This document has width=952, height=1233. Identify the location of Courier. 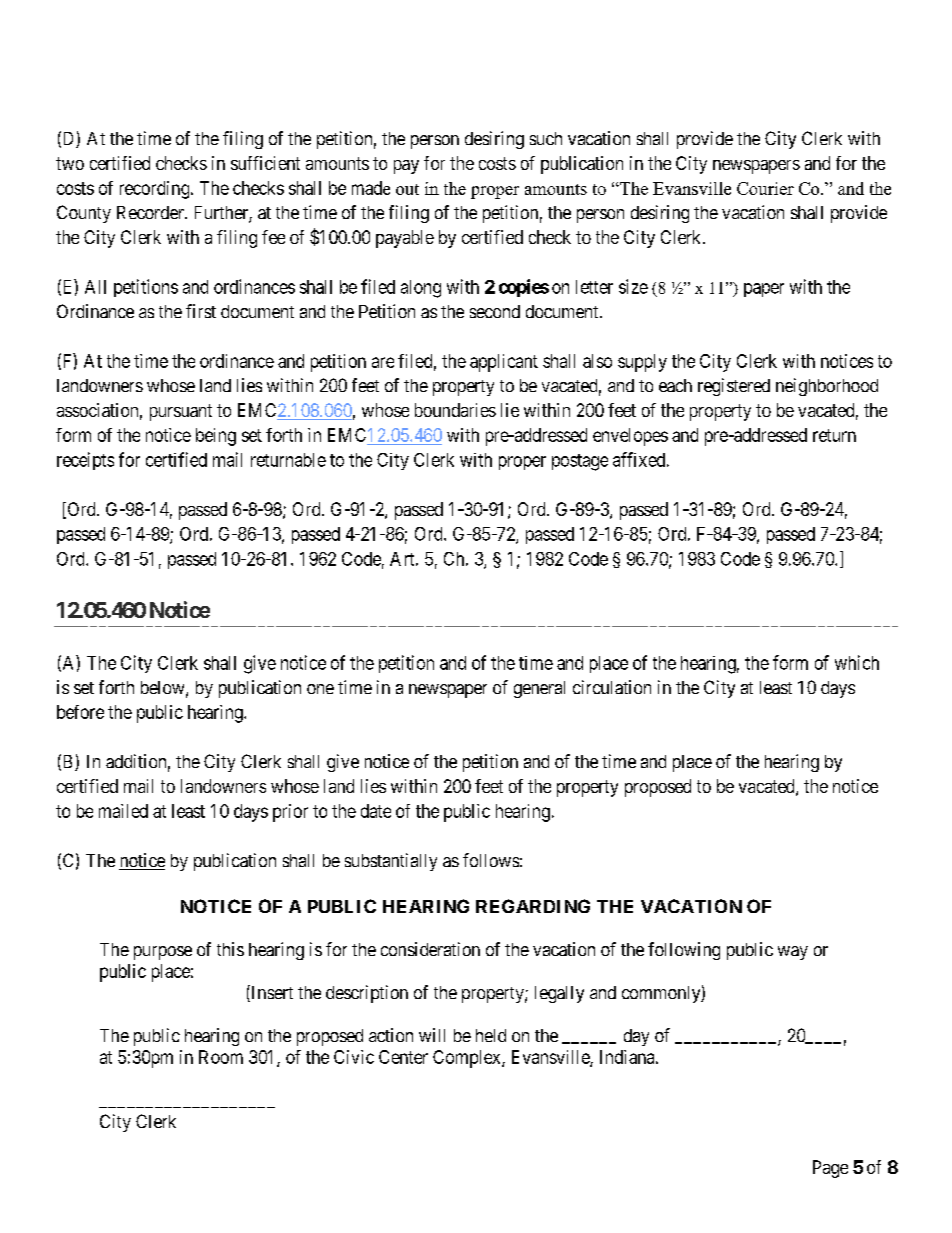
(765, 188).
